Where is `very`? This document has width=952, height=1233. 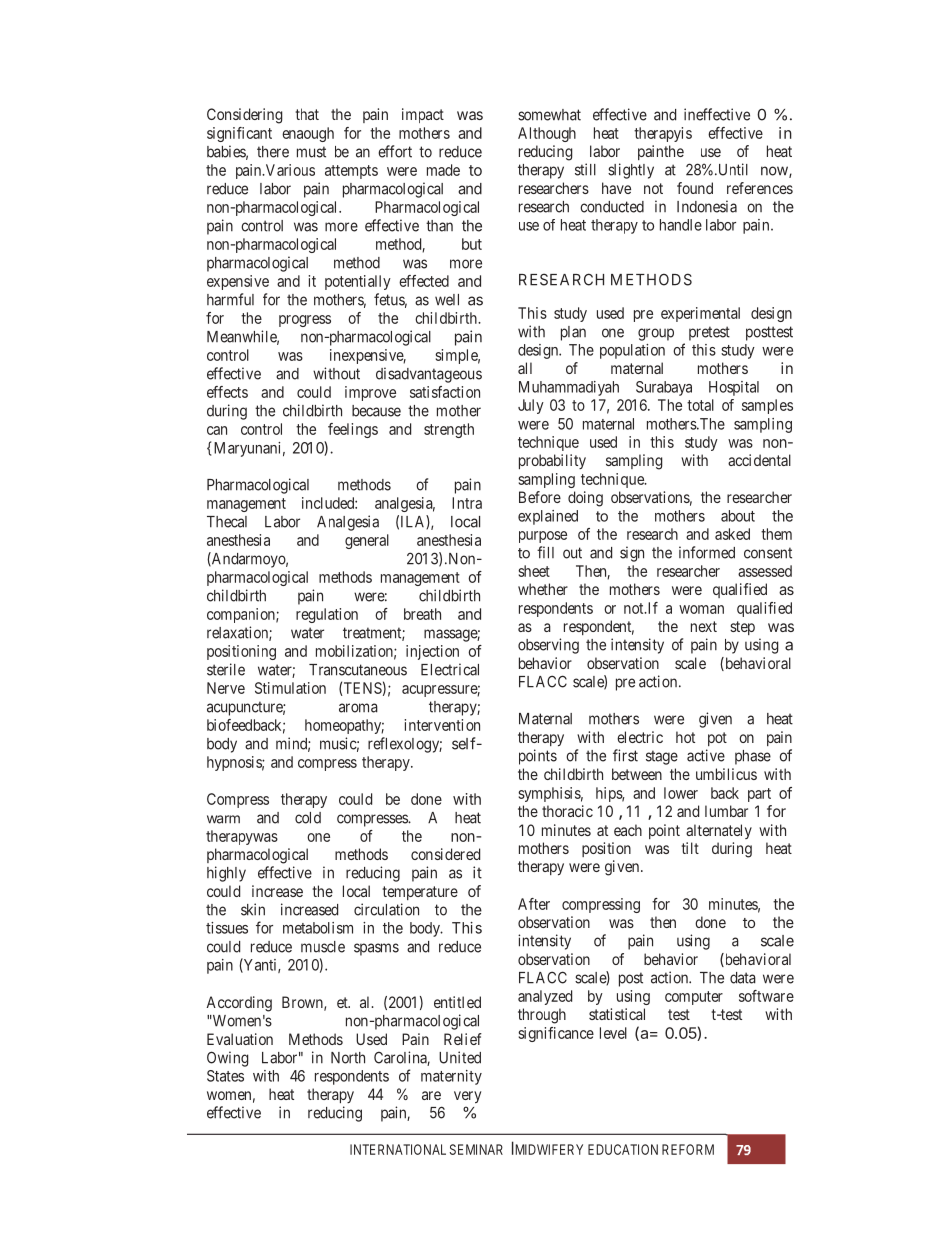 very is located at coordinates (467, 1097).
